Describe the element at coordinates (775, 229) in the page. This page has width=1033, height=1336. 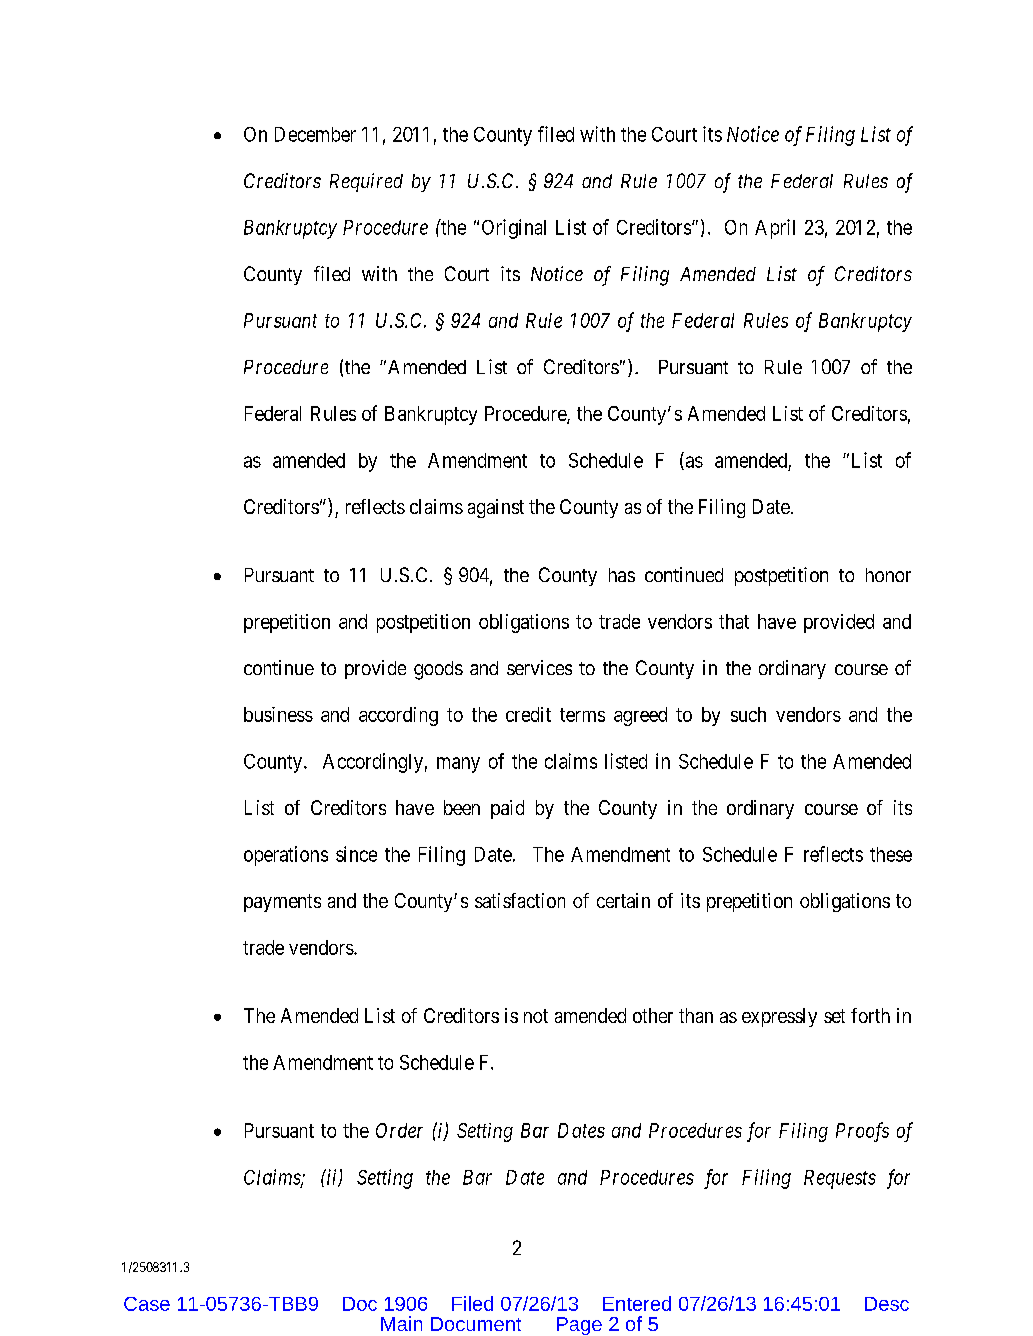
I see `April` at that location.
